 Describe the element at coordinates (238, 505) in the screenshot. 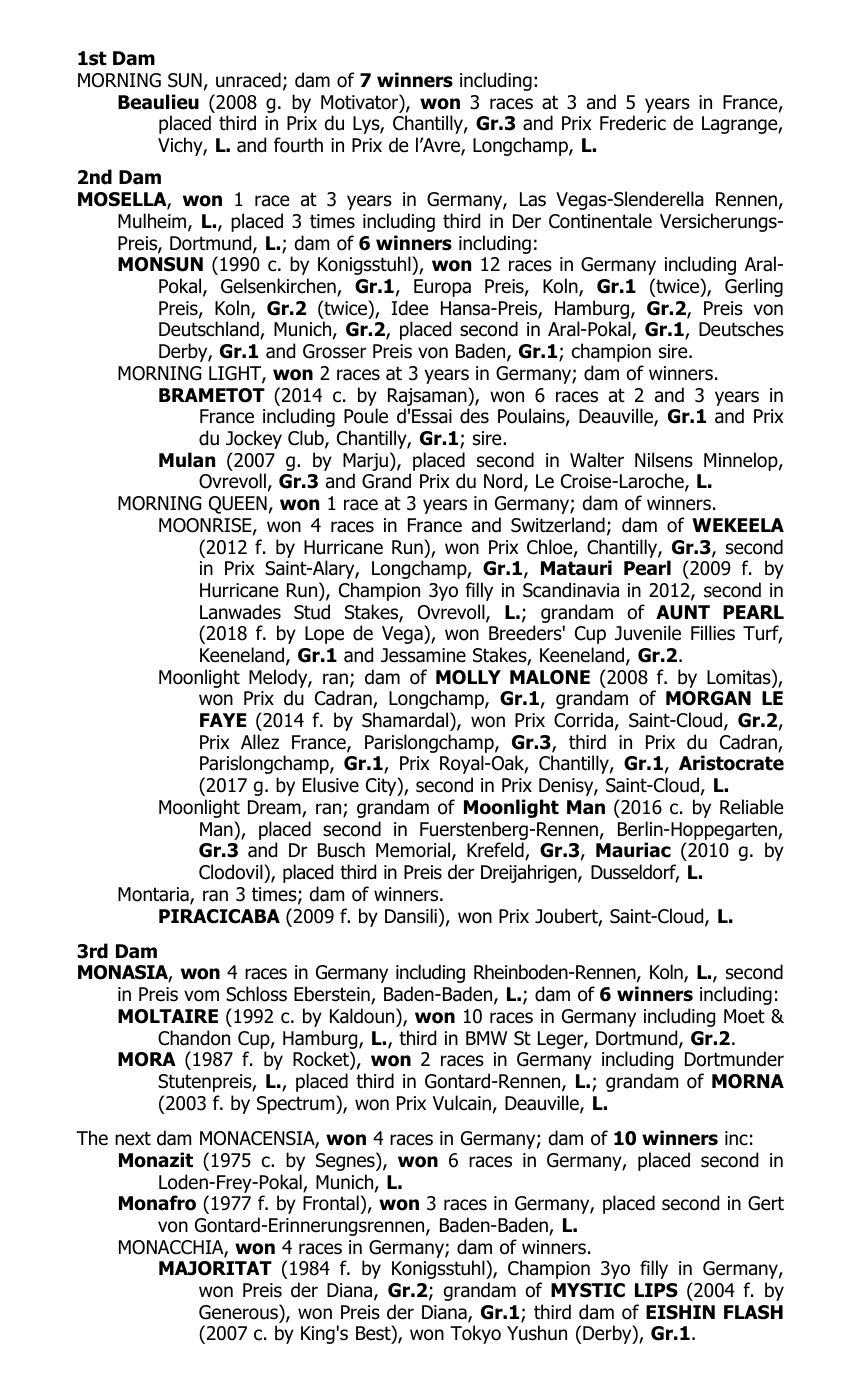

I see `QUEEN` at that location.
